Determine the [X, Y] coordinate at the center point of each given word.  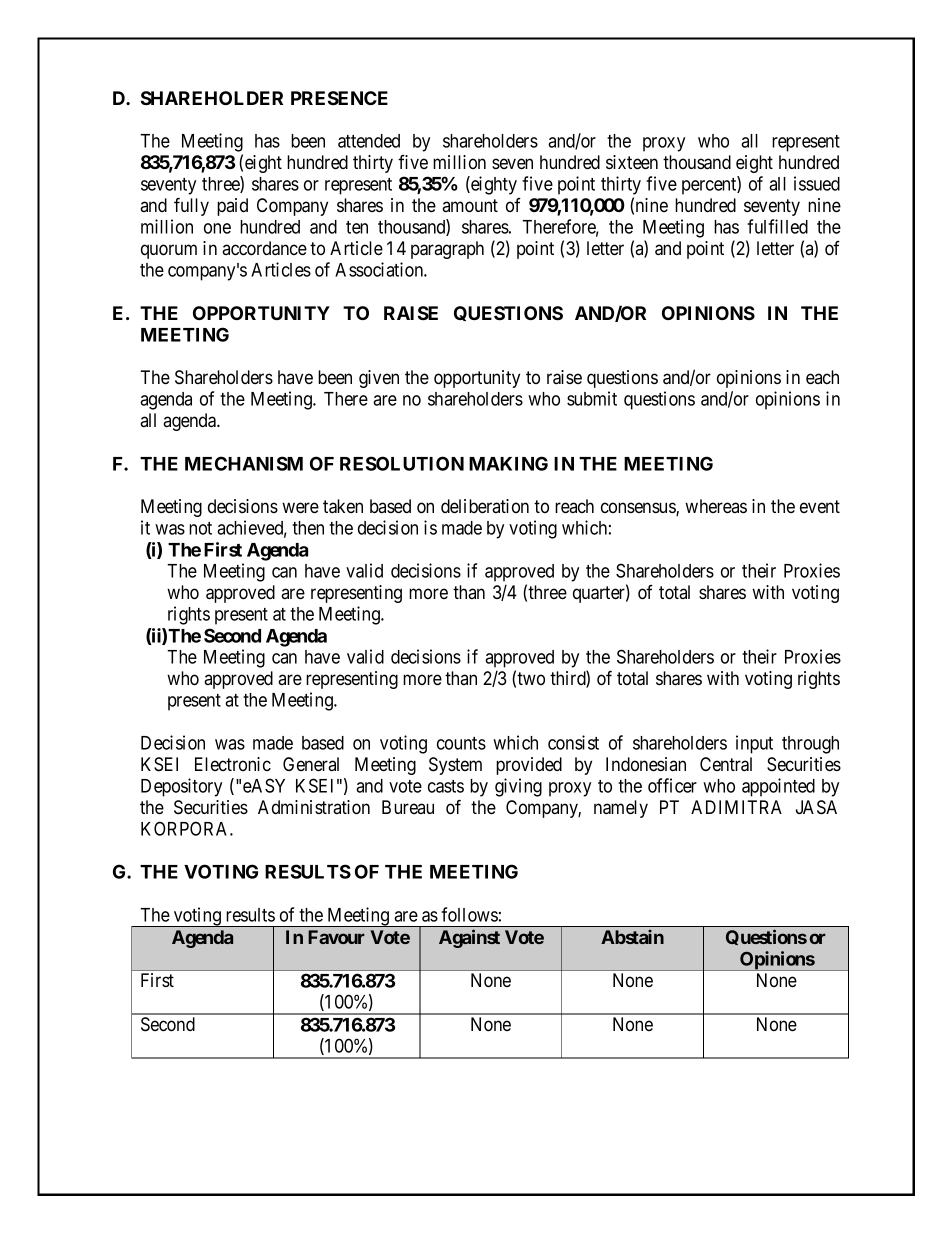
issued [817, 183]
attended [369, 141]
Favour [336, 937]
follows [469, 914]
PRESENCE [339, 98]
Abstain [632, 937]
